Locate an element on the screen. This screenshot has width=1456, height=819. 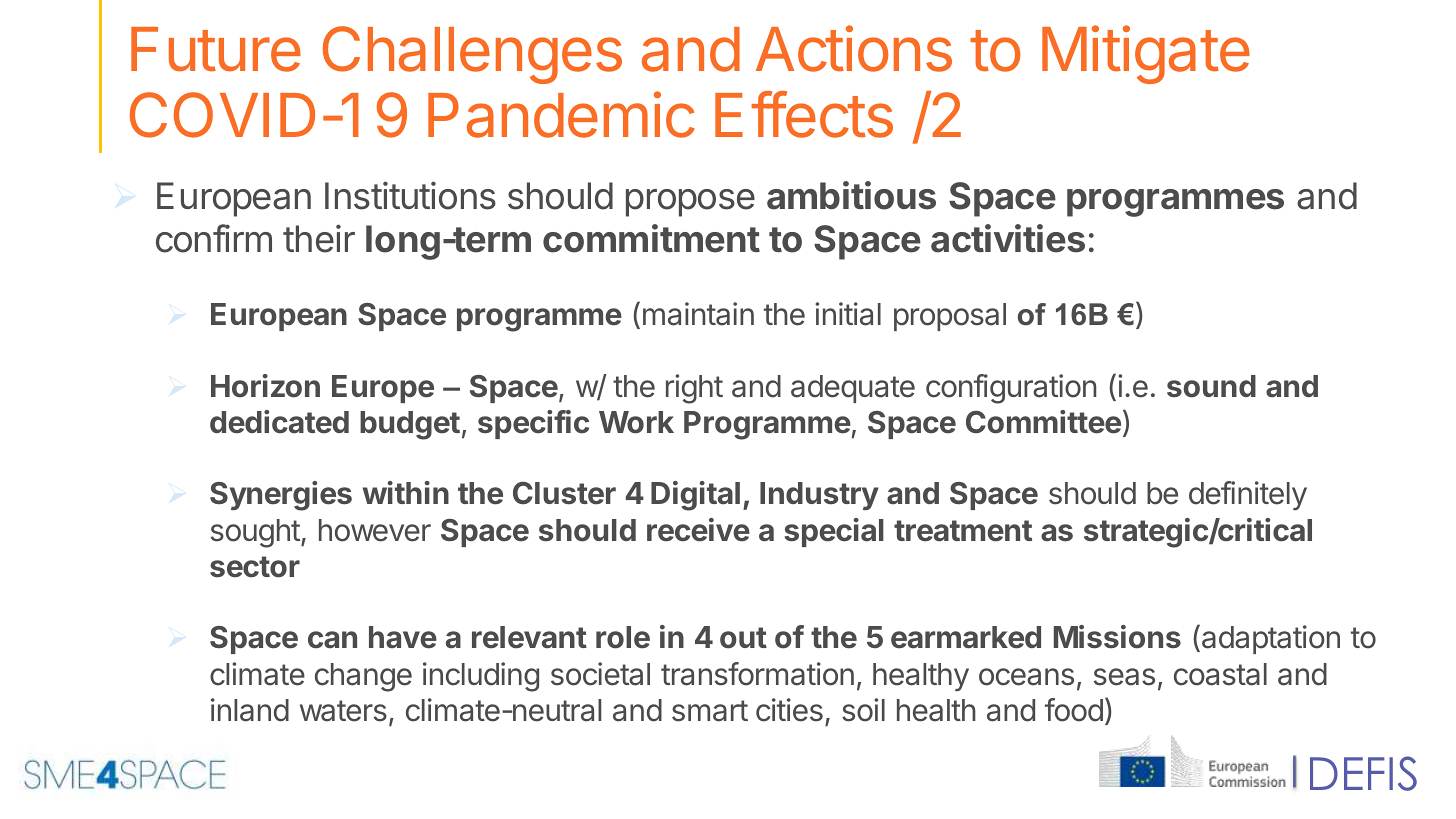
Mitigate is located at coordinates (1146, 55).
